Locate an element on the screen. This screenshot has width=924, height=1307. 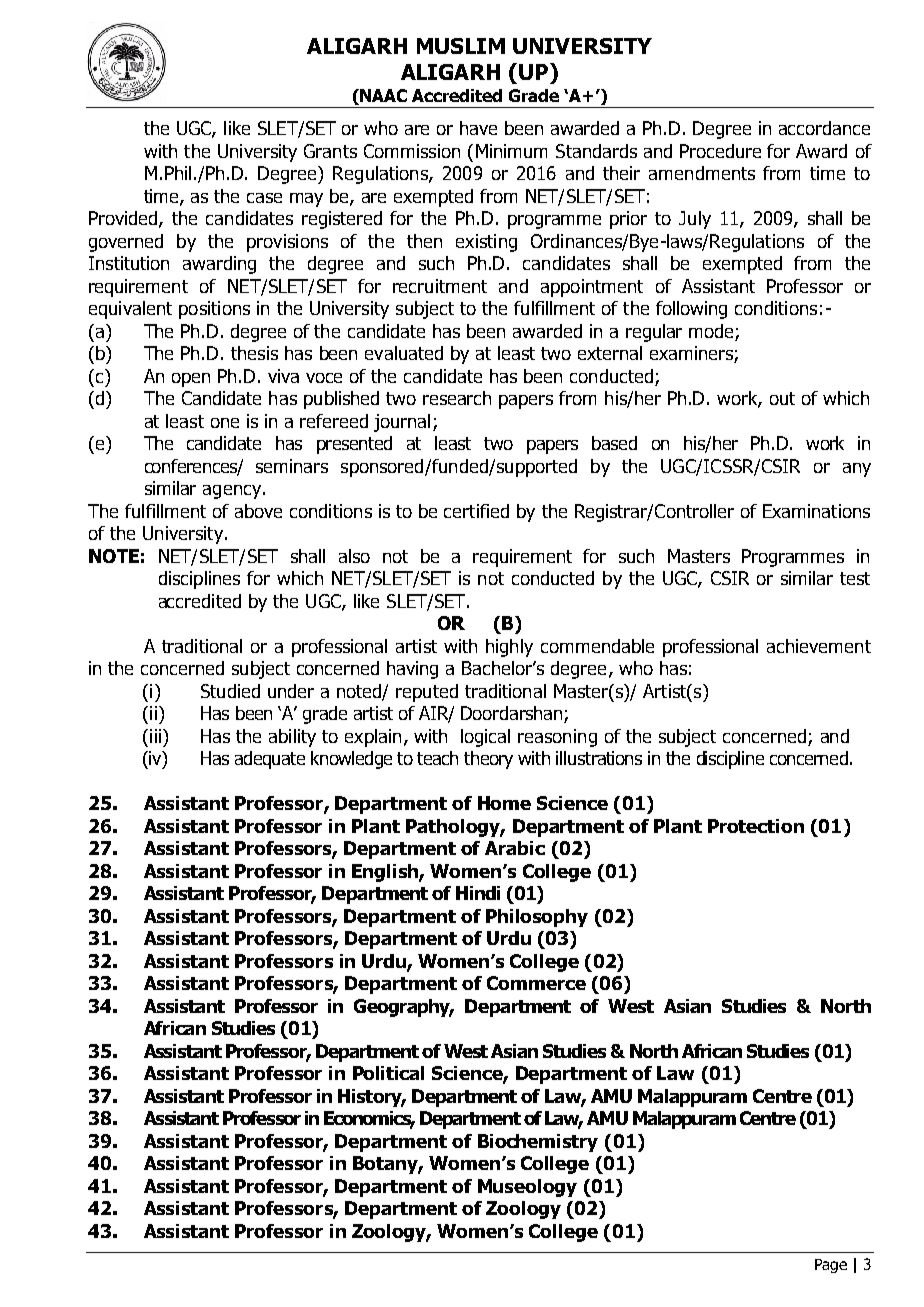
accordance is located at coordinates (824, 128).
